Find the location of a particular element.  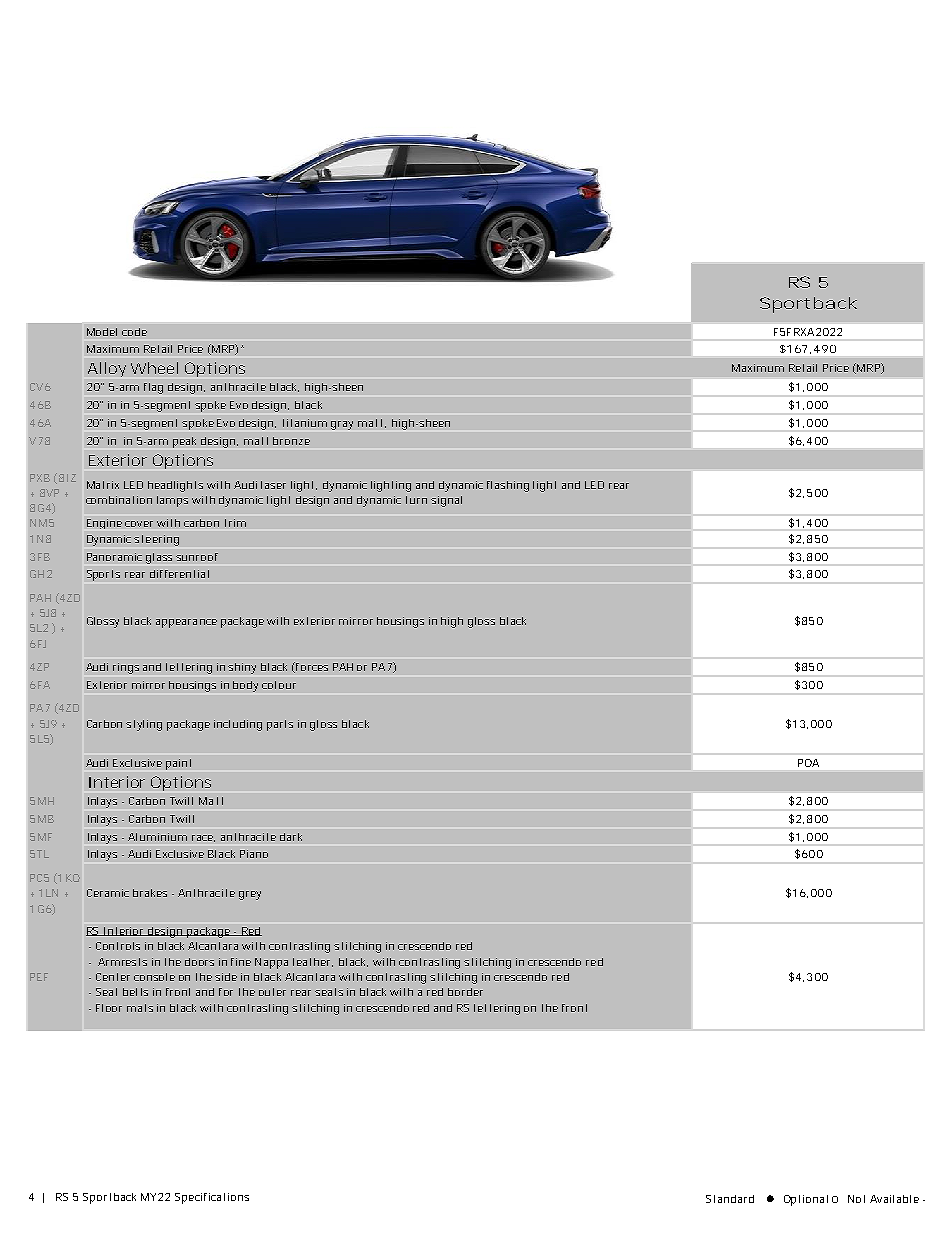

Standard is located at coordinates (730, 1199).
